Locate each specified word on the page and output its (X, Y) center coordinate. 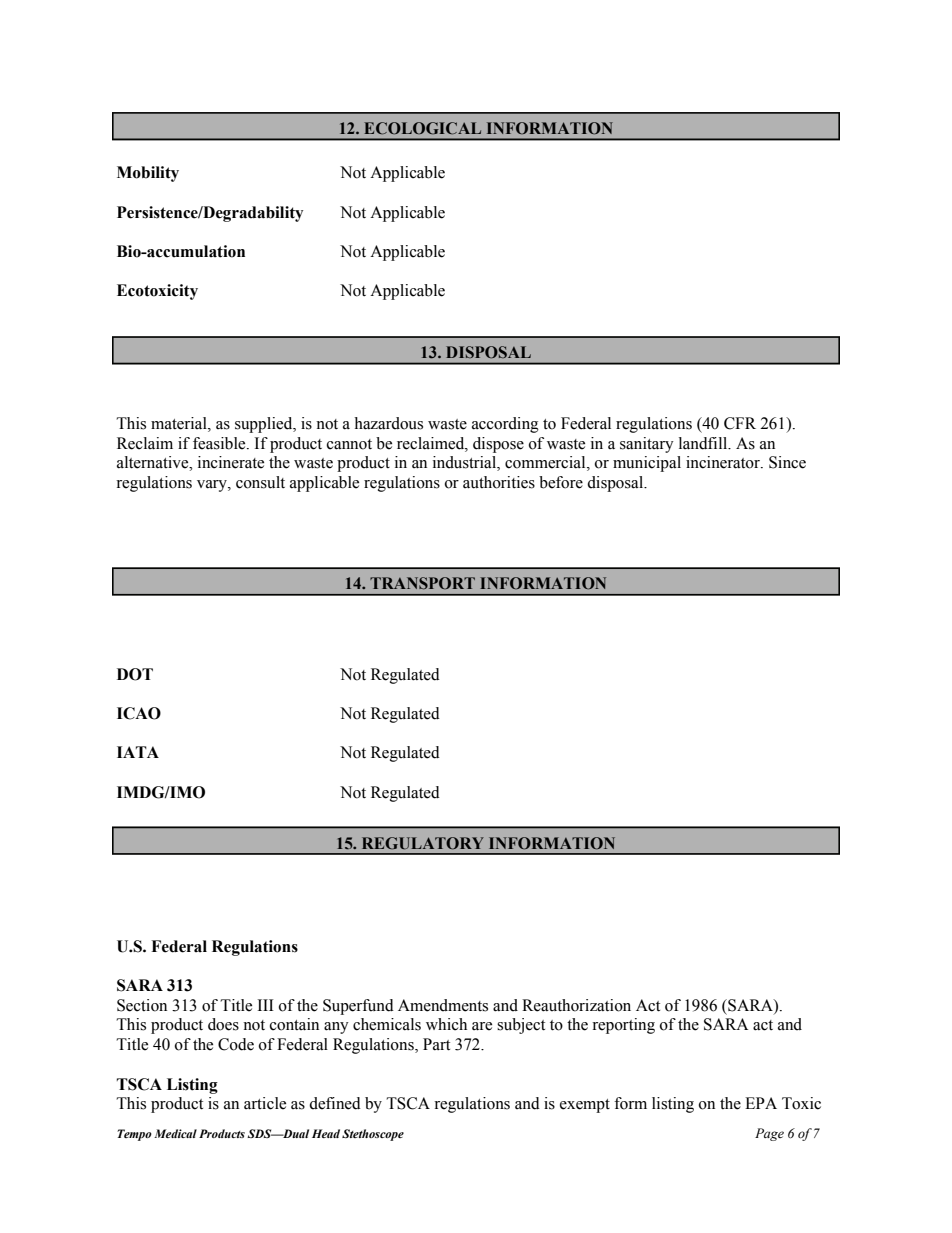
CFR (740, 423)
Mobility (148, 174)
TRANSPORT (422, 583)
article (265, 1103)
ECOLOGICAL (422, 128)
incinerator (724, 462)
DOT (135, 674)
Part (436, 1044)
